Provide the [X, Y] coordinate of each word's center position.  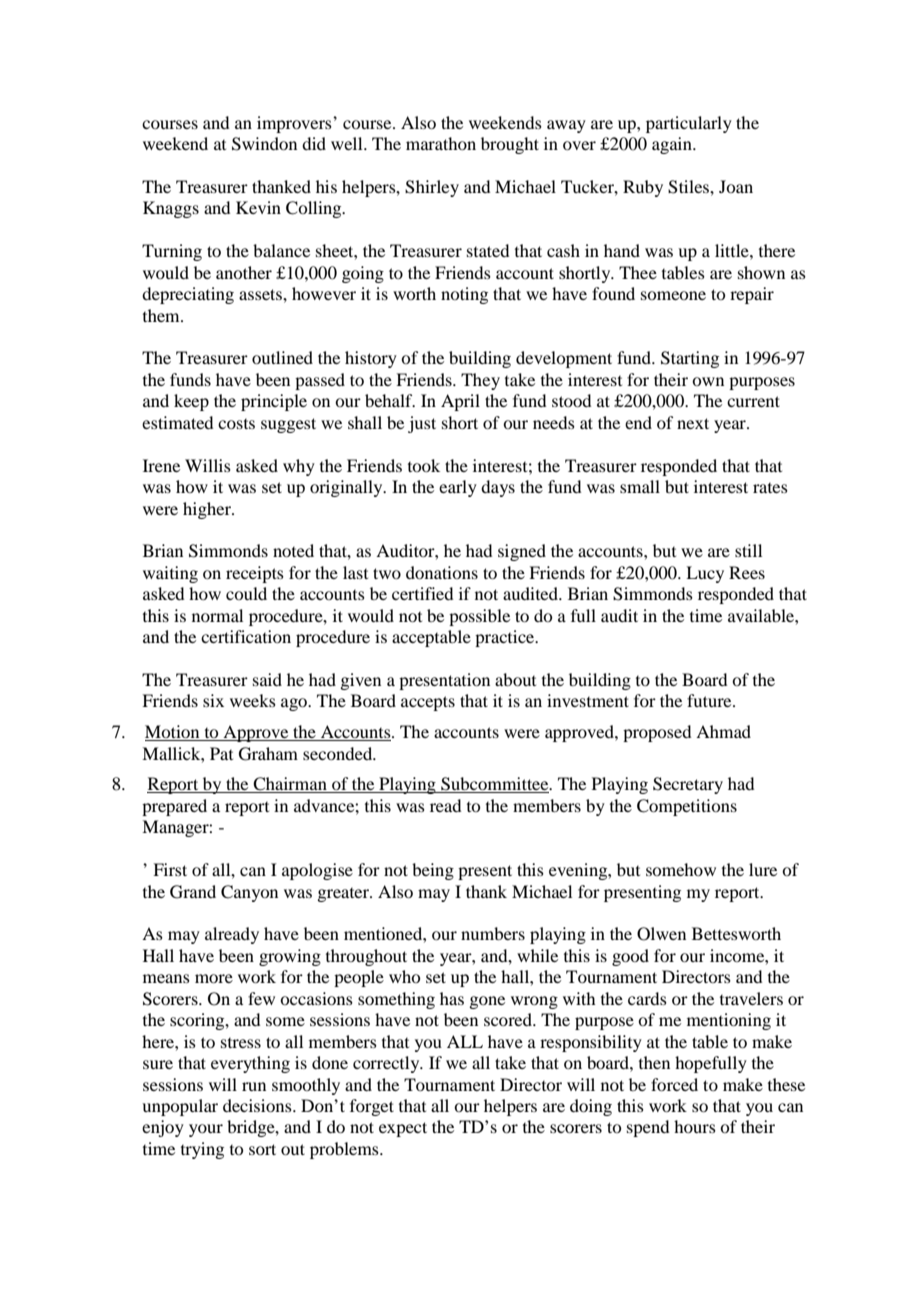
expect [403, 1129]
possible [479, 617]
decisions [258, 1105]
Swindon [264, 144]
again [673, 145]
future [710, 700]
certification [246, 636]
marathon [441, 143]
